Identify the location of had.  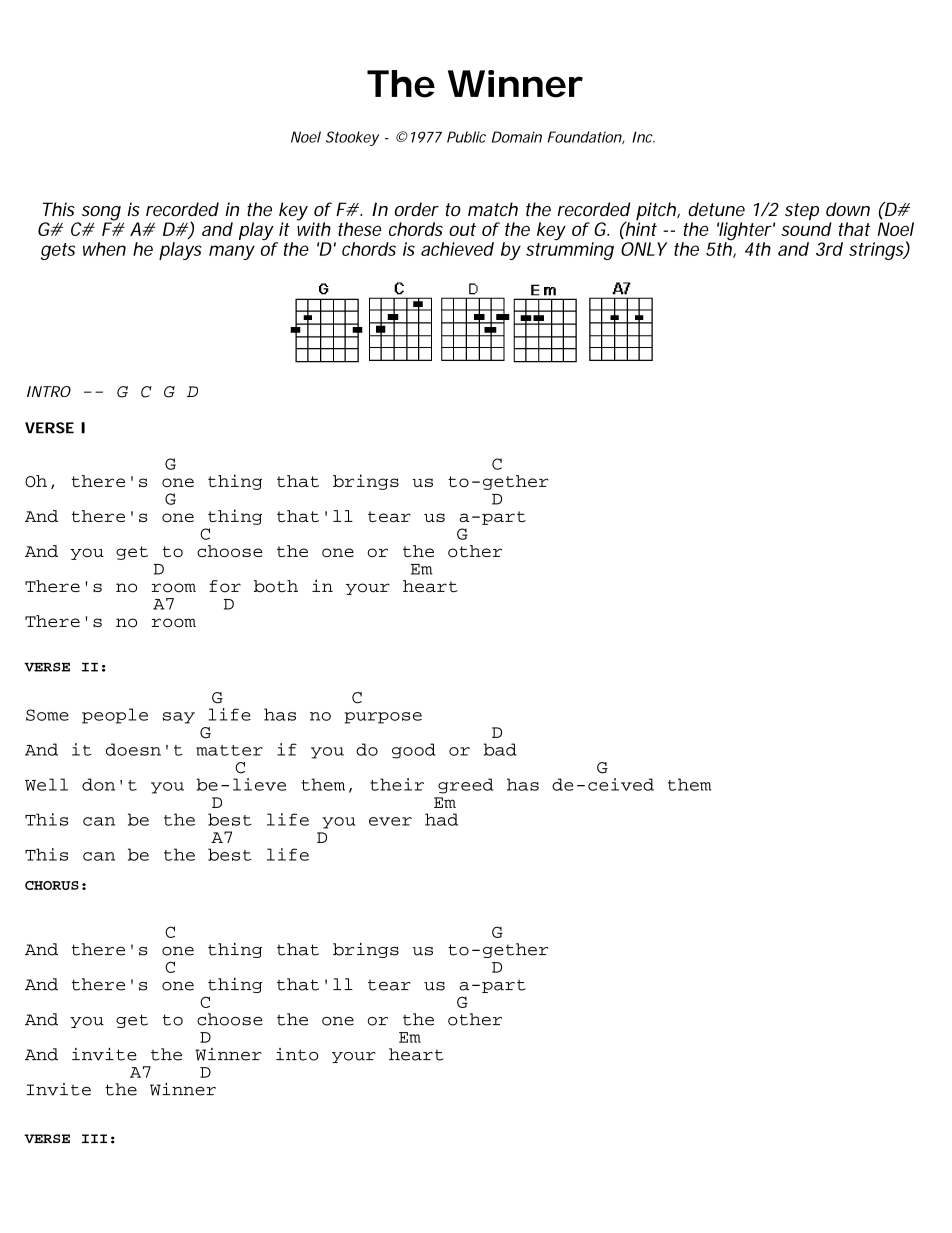
(441, 819).
